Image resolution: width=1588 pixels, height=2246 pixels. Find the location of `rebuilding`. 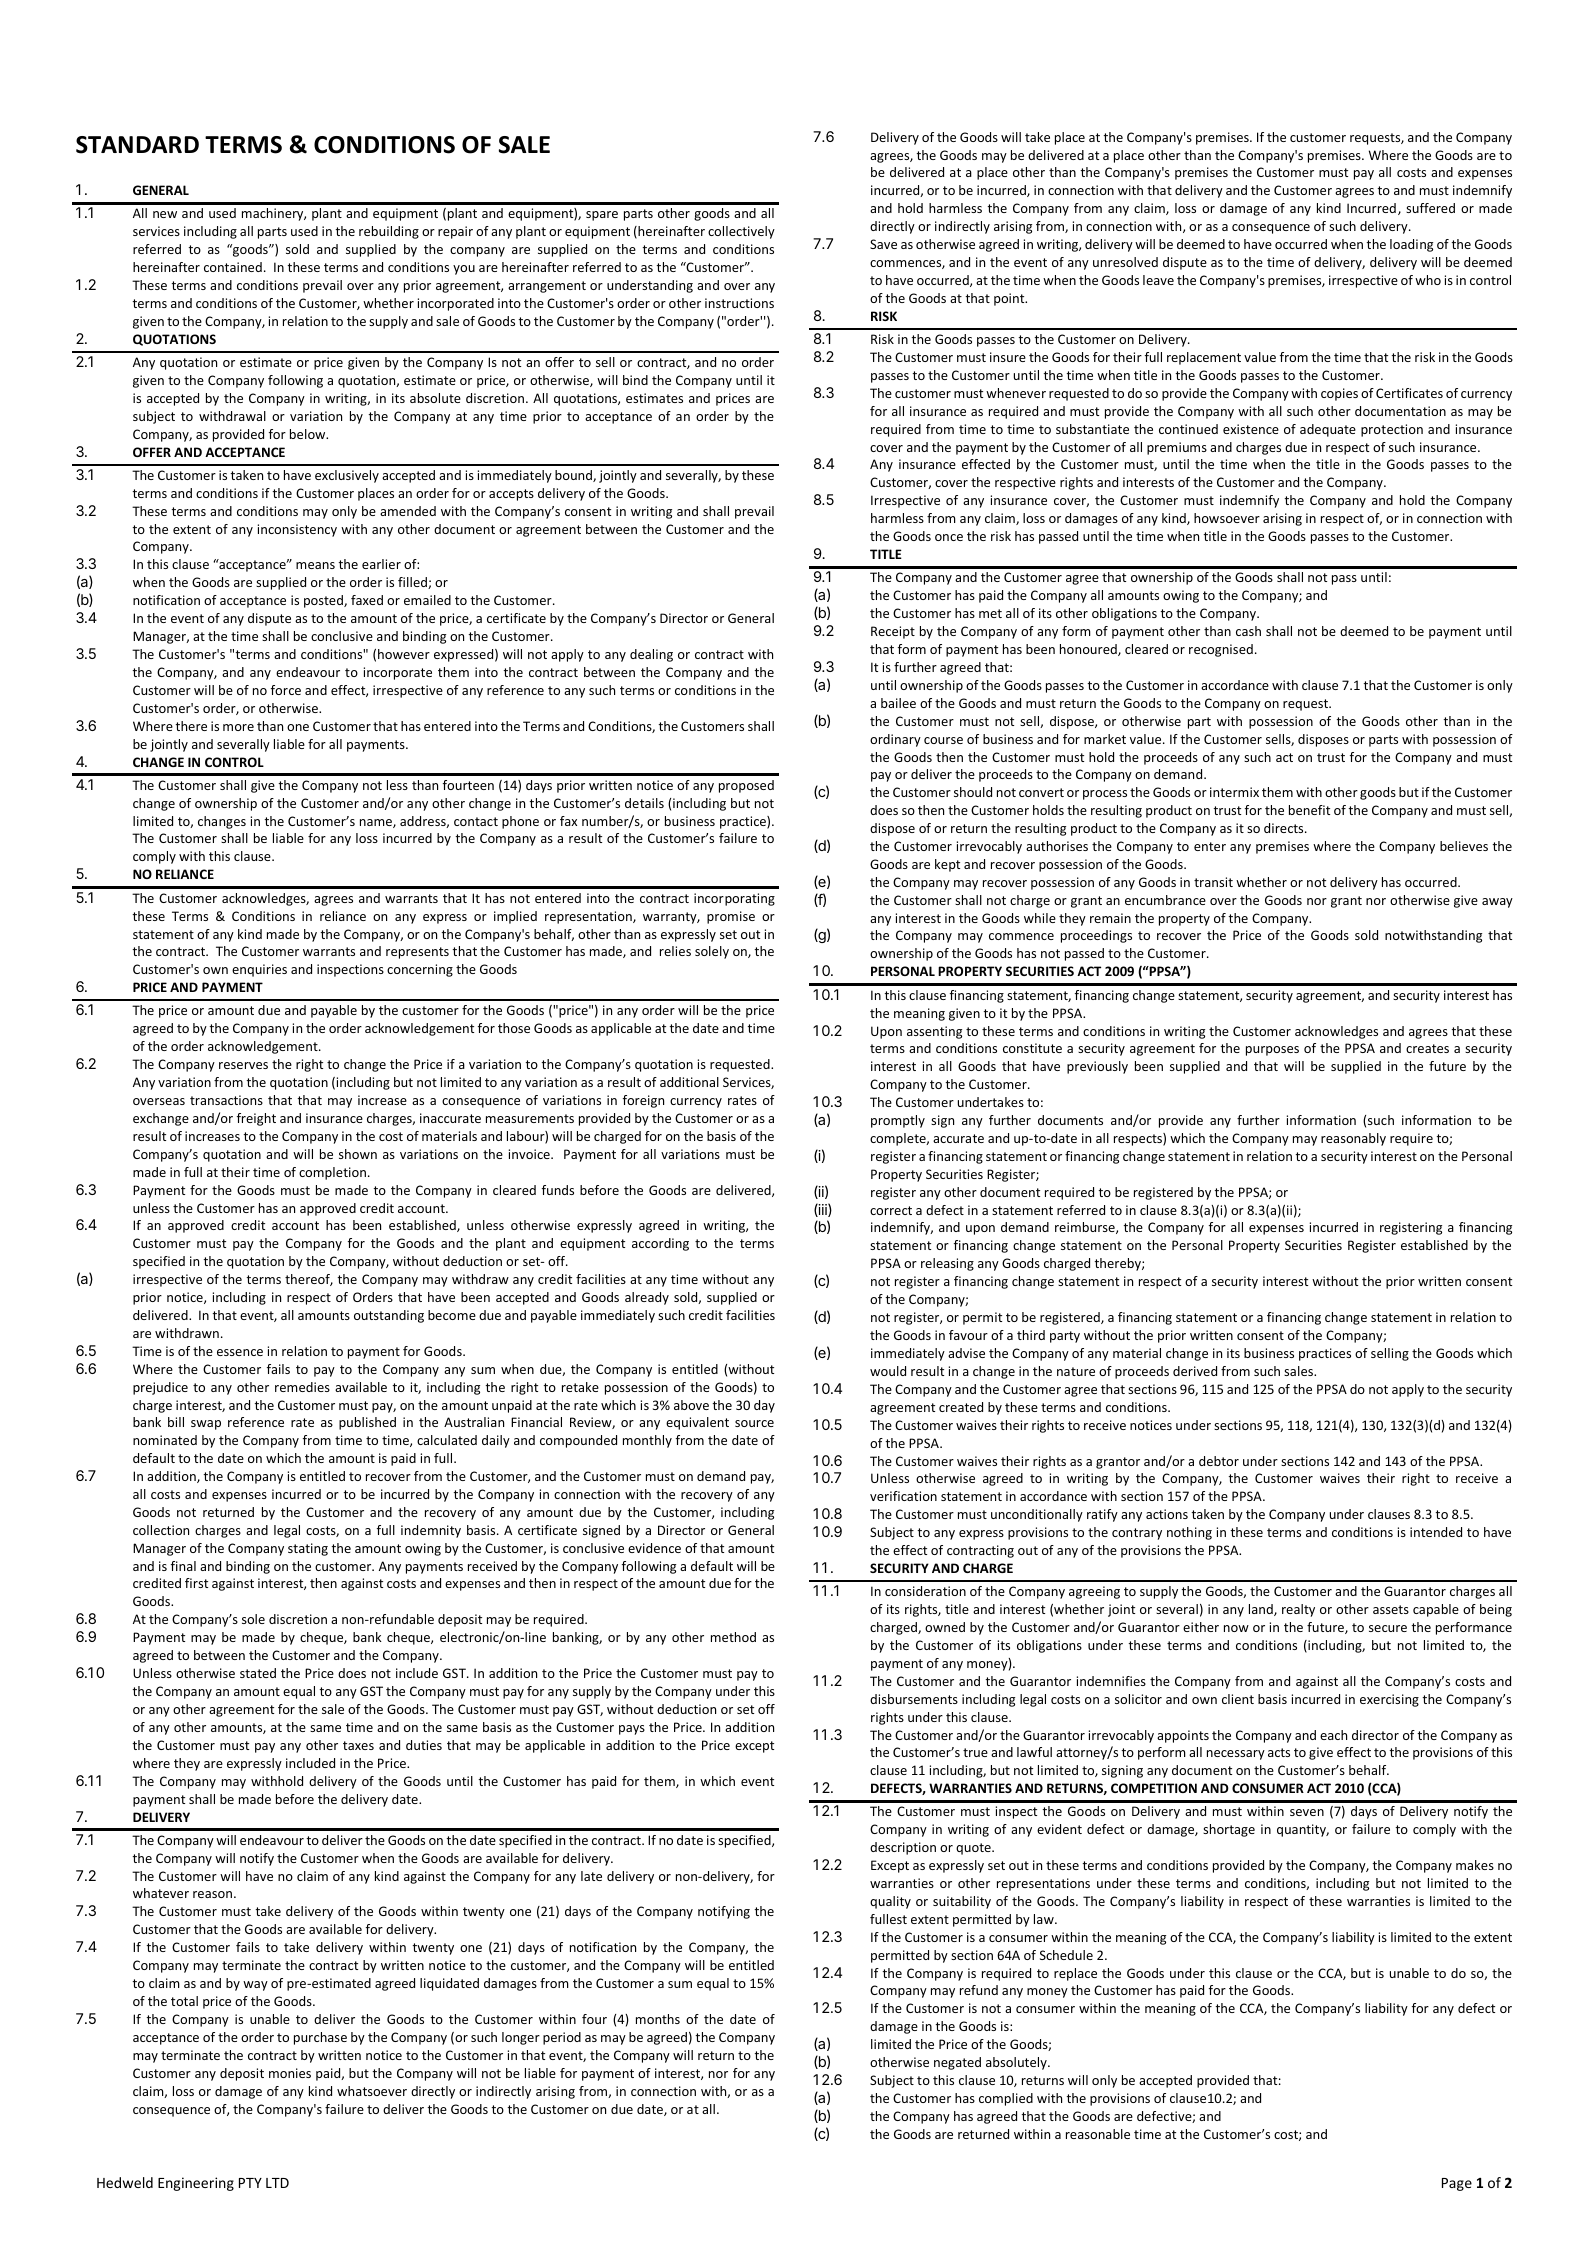

rebuilding is located at coordinates (389, 232).
